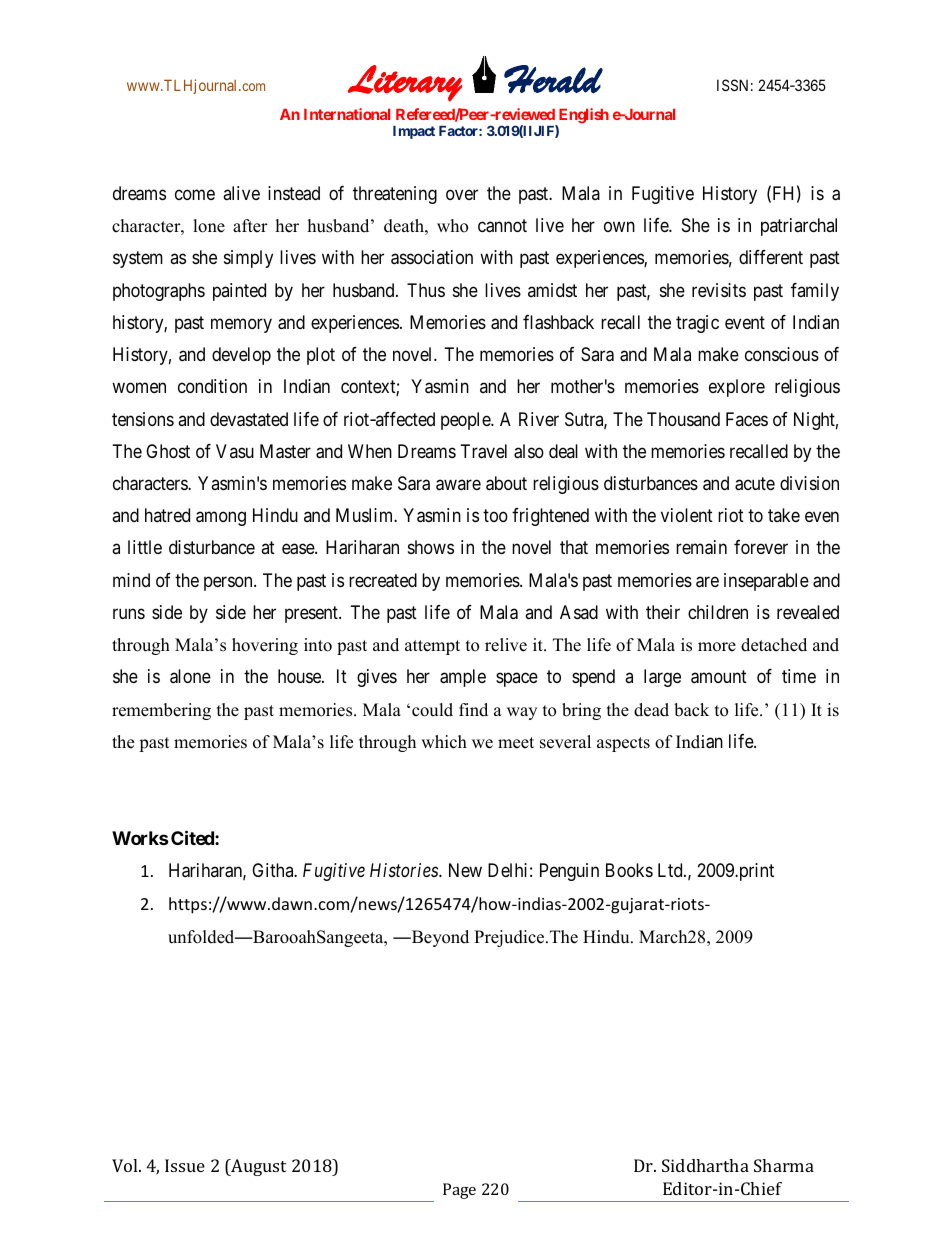 This screenshot has width=952, height=1233. Describe the element at coordinates (459, 1191) in the screenshot. I see `Page` at that location.
